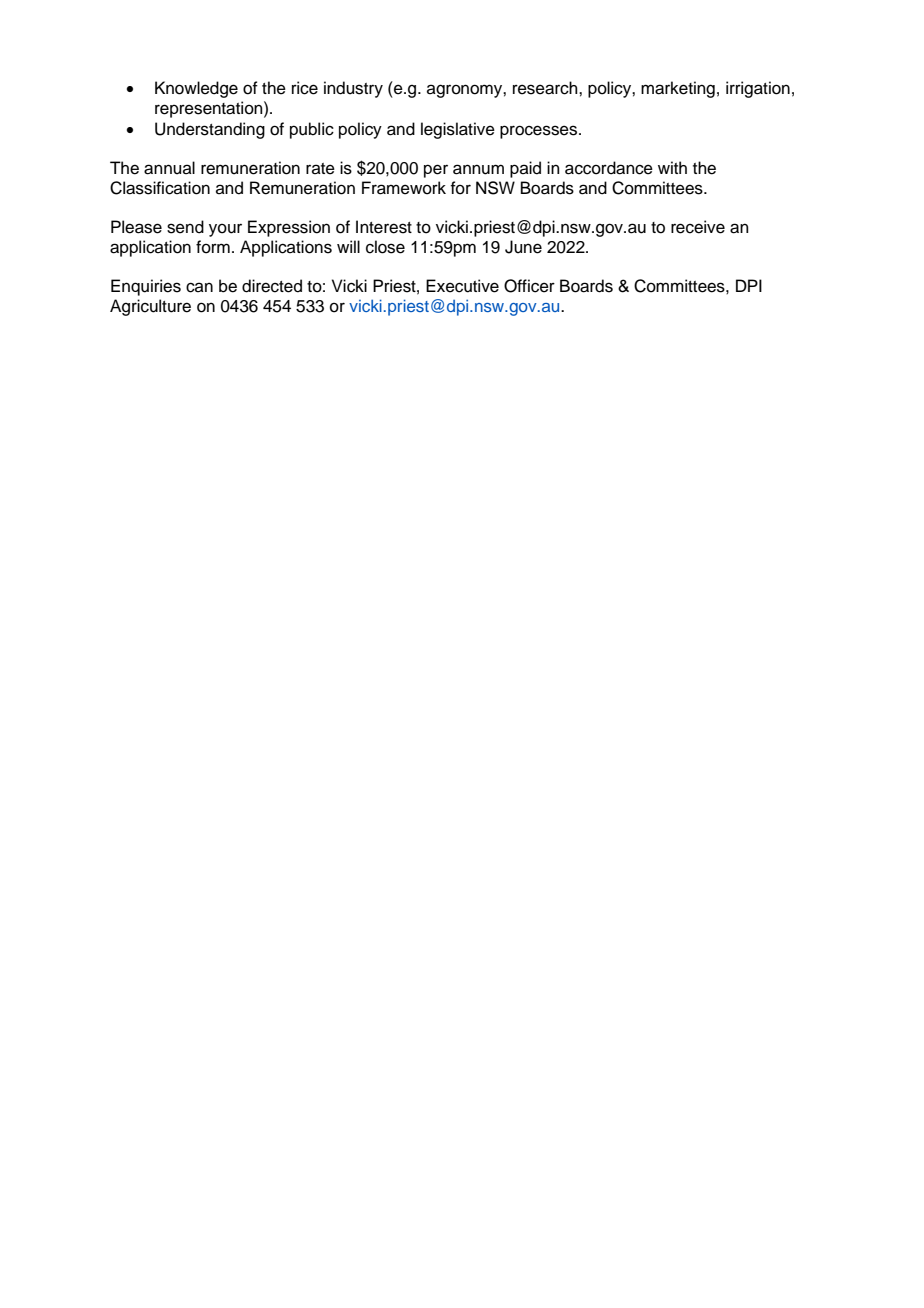 The image size is (924, 1308). What do you see at coordinates (150, 307) in the page?
I see `Agriculture` at bounding box center [150, 307].
